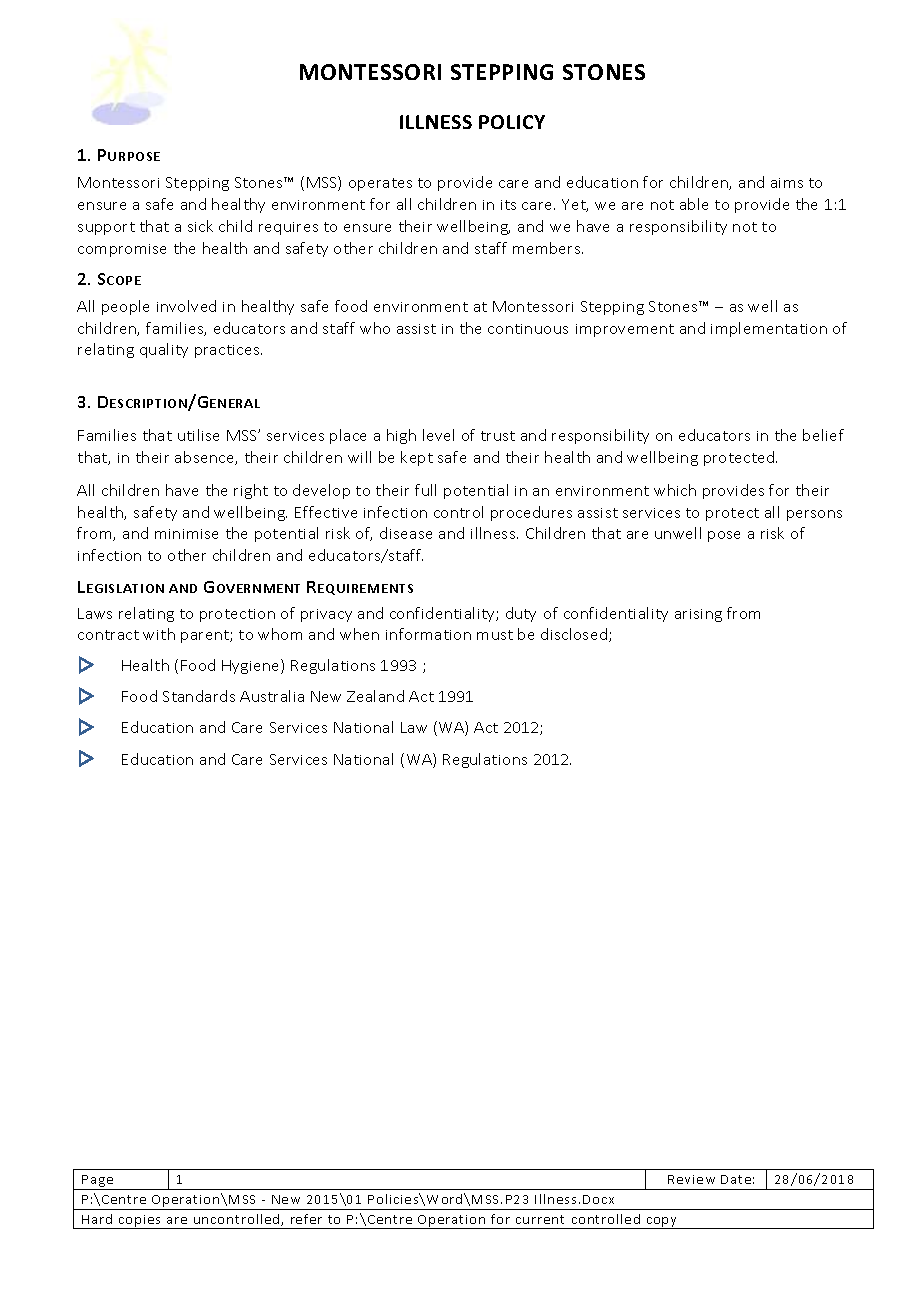 This document has height=1307, width=924. What do you see at coordinates (200, 226) in the document?
I see `sick` at bounding box center [200, 226].
